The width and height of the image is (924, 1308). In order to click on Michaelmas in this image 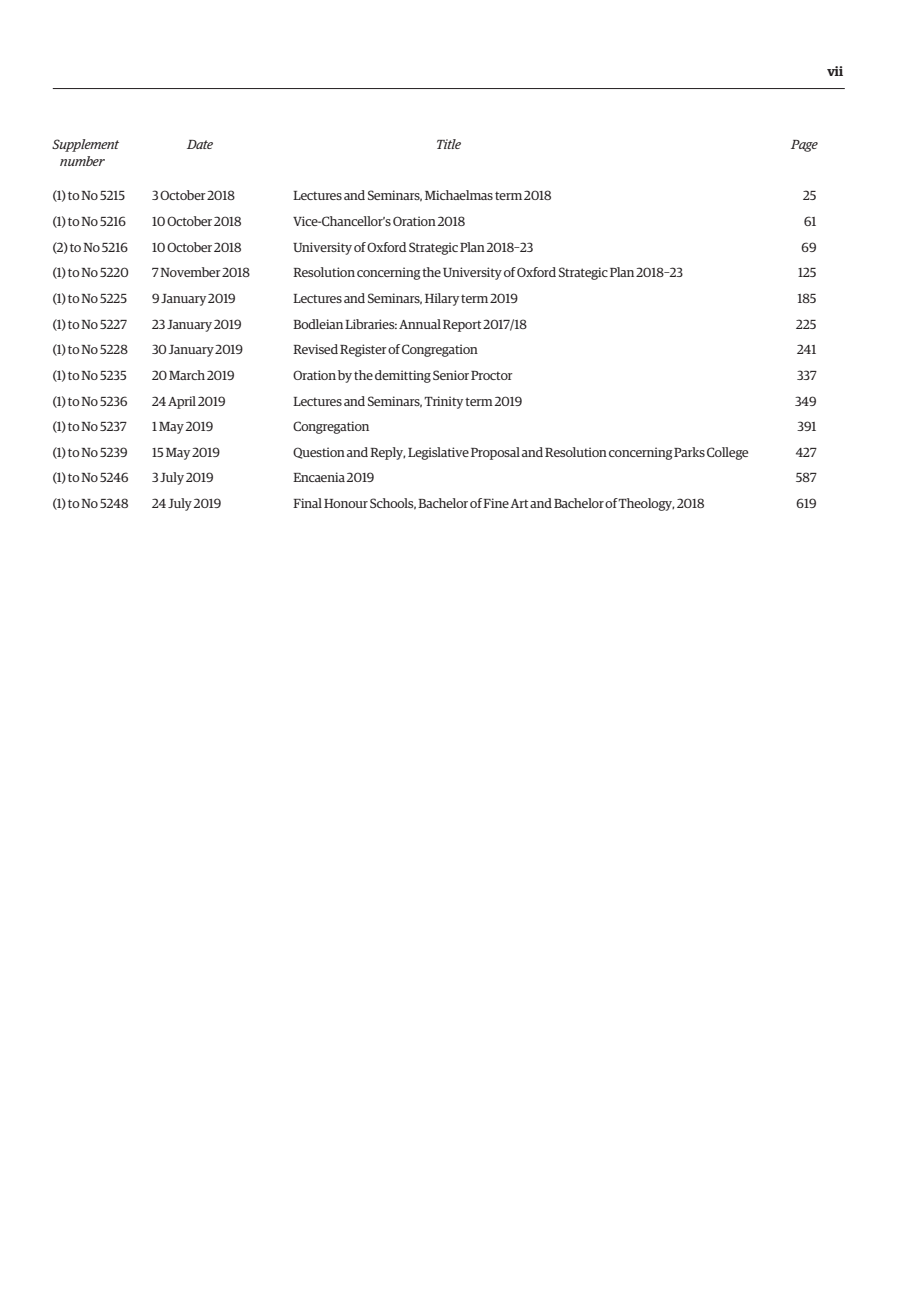, I will do `click(459, 195)`.
